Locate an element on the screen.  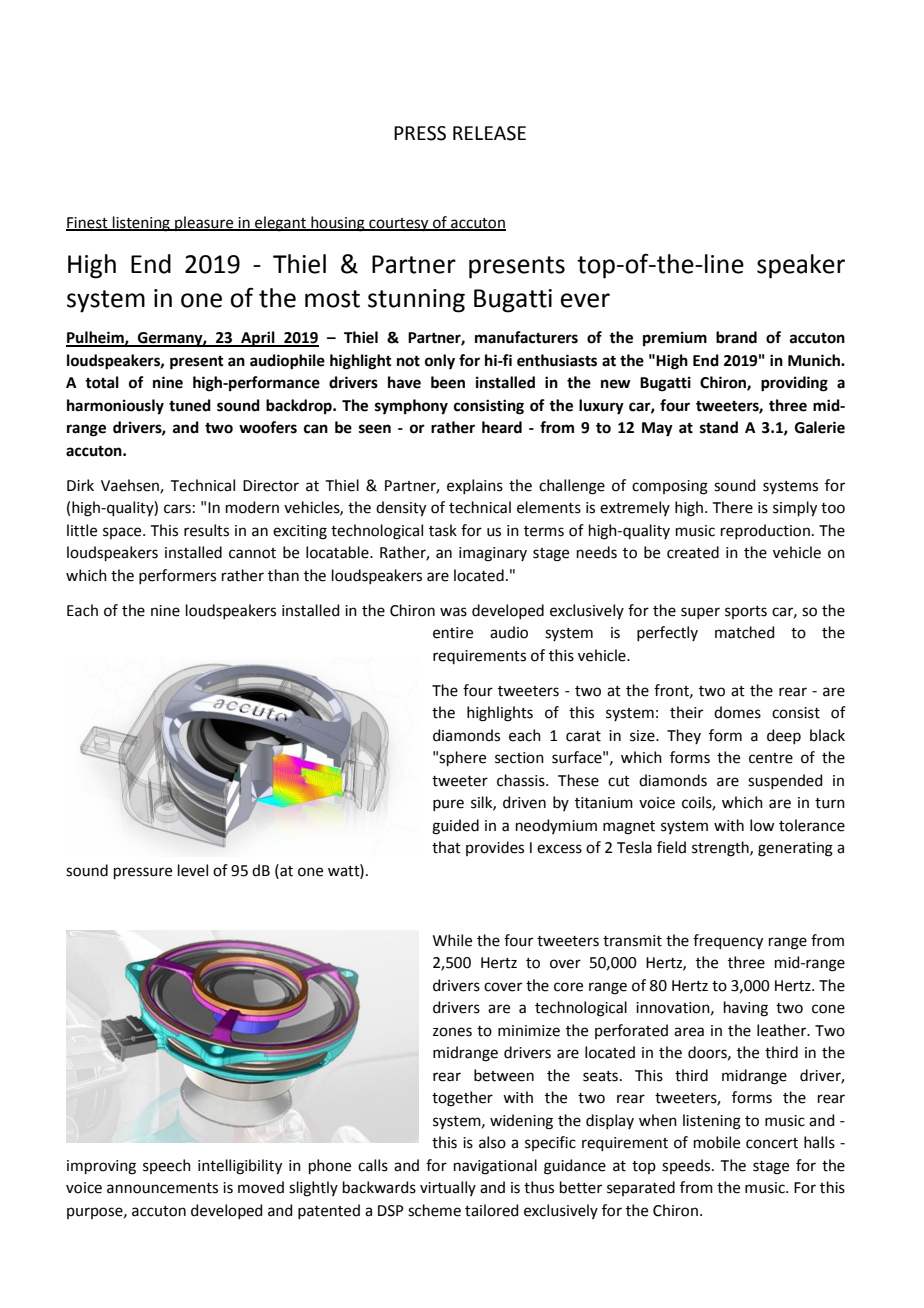
entire is located at coordinates (453, 633).
